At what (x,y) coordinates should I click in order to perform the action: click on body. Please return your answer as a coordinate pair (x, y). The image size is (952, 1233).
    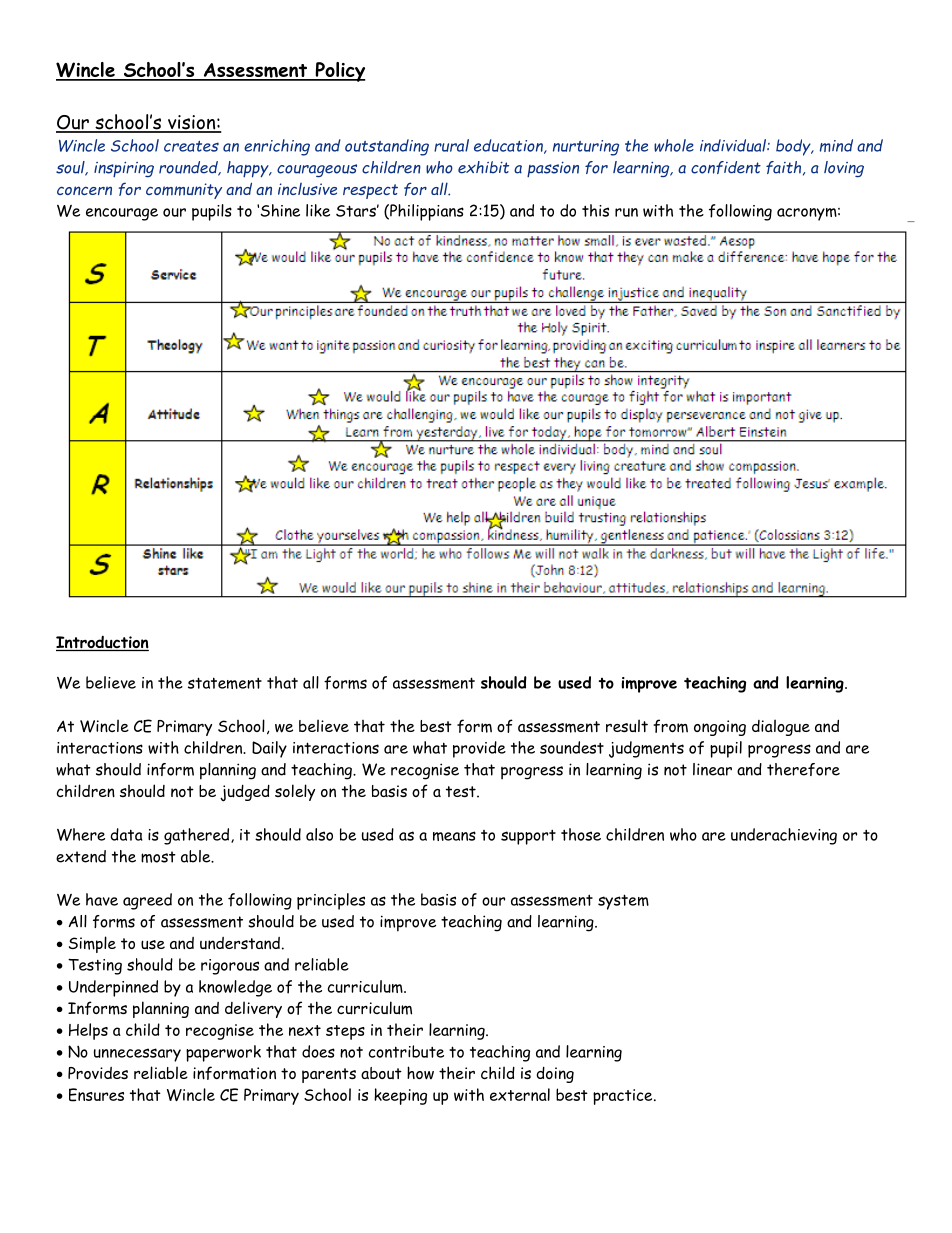
    Looking at the image, I should click on (794, 147).
